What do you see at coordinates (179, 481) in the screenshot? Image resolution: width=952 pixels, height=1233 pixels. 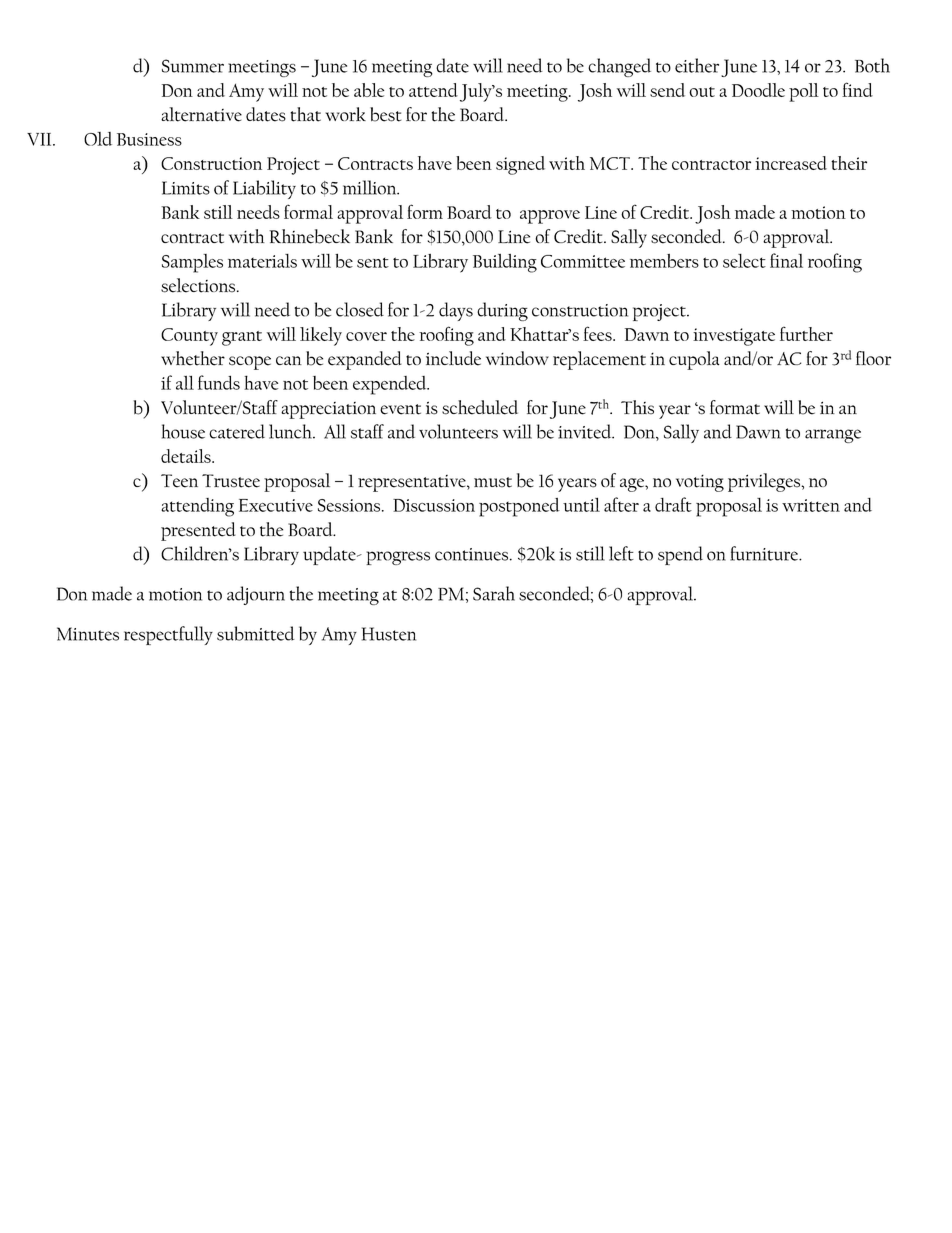 I see `Teen` at bounding box center [179, 481].
